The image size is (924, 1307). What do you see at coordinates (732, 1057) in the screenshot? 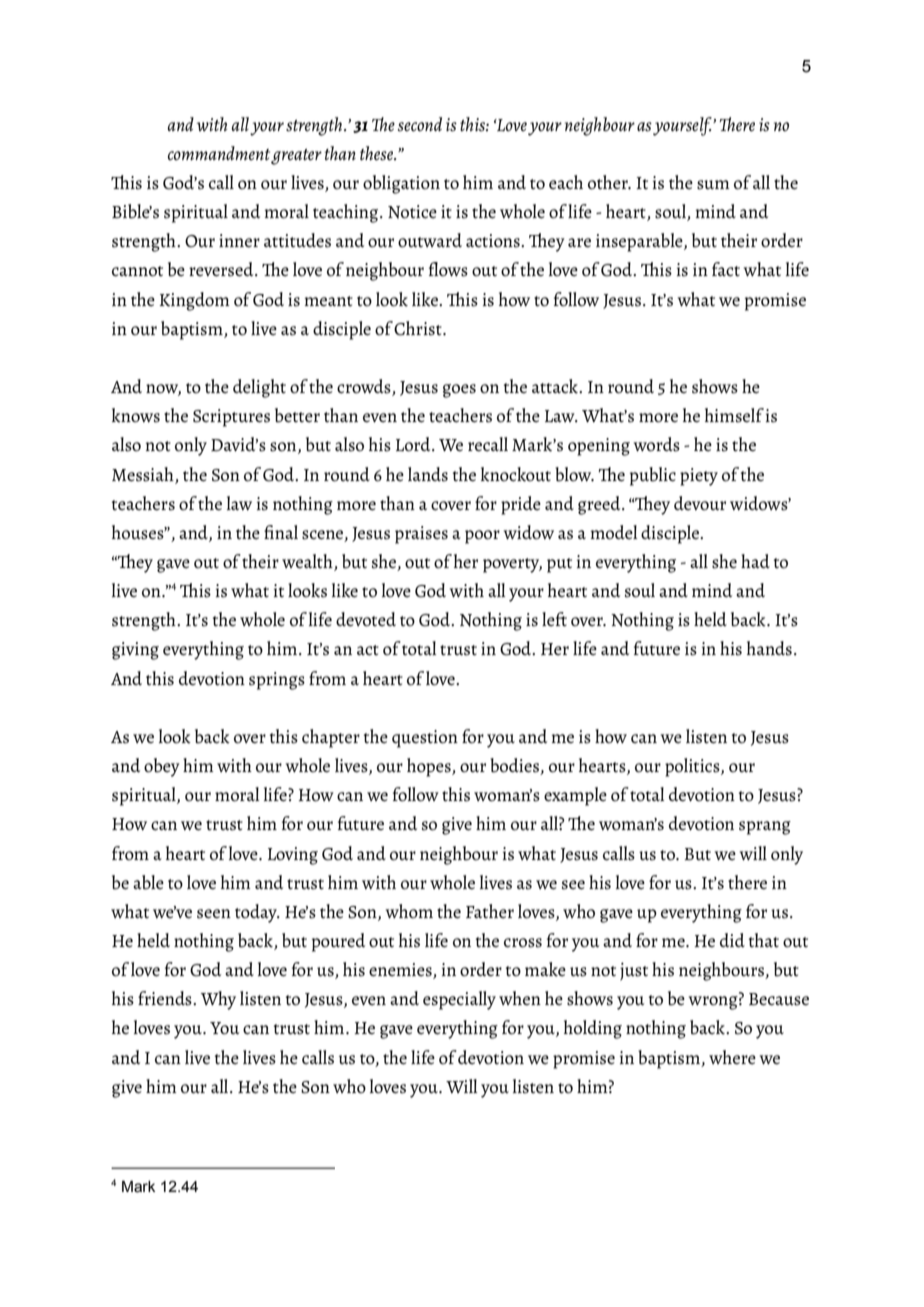
I see `where` at bounding box center [732, 1057].
